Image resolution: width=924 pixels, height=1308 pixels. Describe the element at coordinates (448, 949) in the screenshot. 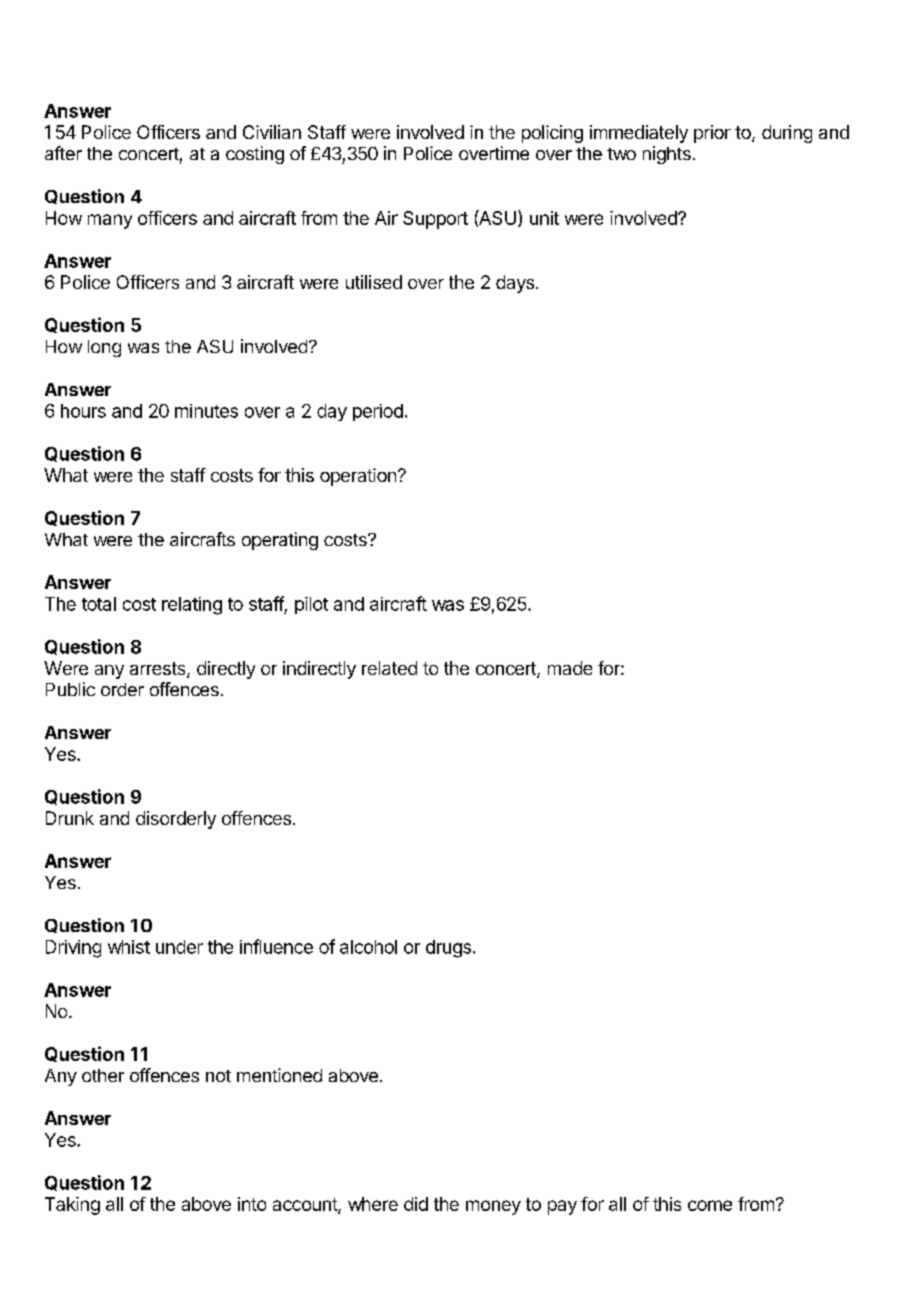

I see `drugs` at that location.
